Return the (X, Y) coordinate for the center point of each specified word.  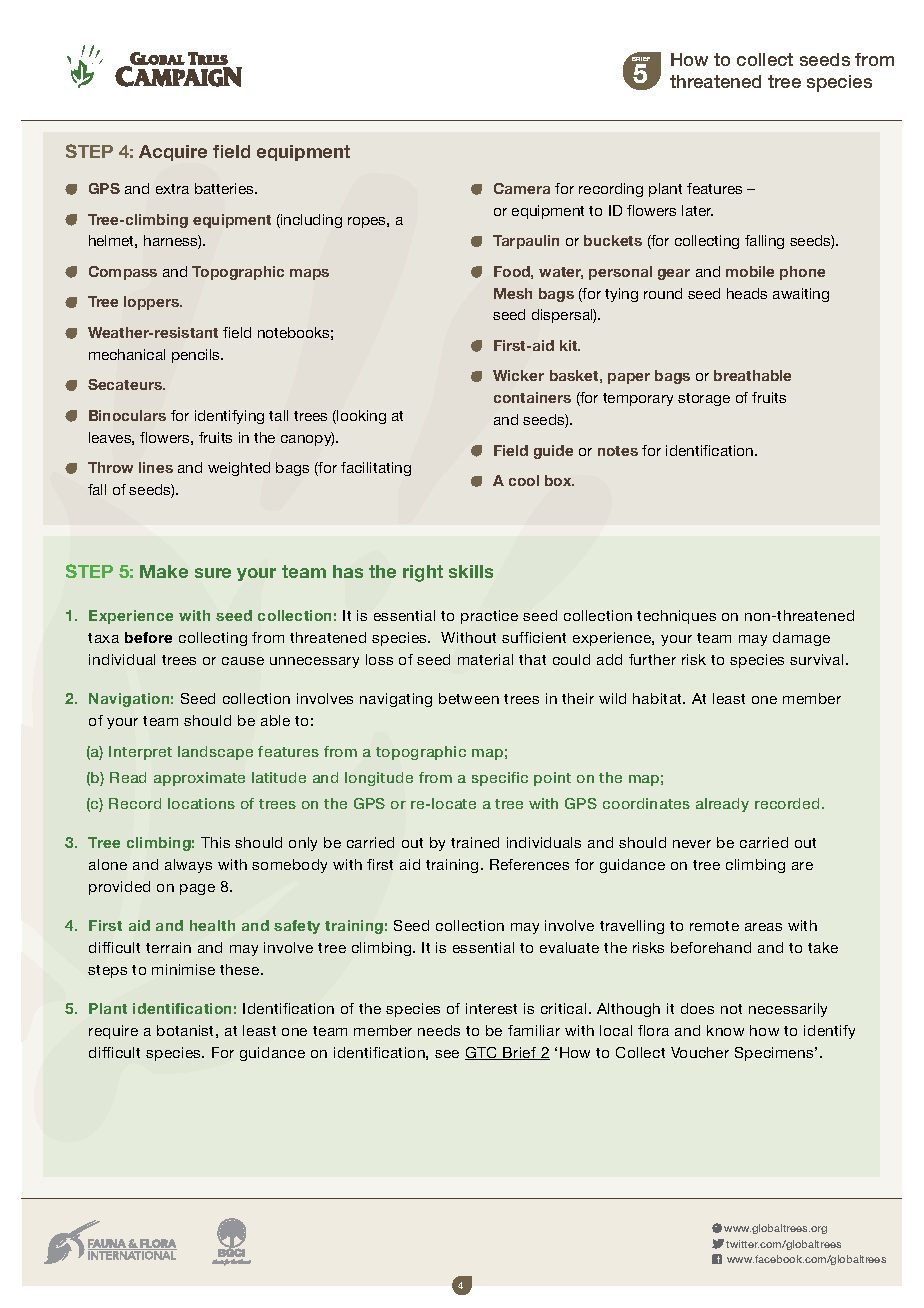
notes (618, 451)
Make (164, 571)
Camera (522, 188)
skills (471, 571)
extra (172, 189)
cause (243, 661)
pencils (197, 356)
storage (704, 399)
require (113, 1032)
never (692, 844)
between (469, 698)
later (697, 210)
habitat (659, 698)
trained (475, 842)
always (188, 866)
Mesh (513, 293)
